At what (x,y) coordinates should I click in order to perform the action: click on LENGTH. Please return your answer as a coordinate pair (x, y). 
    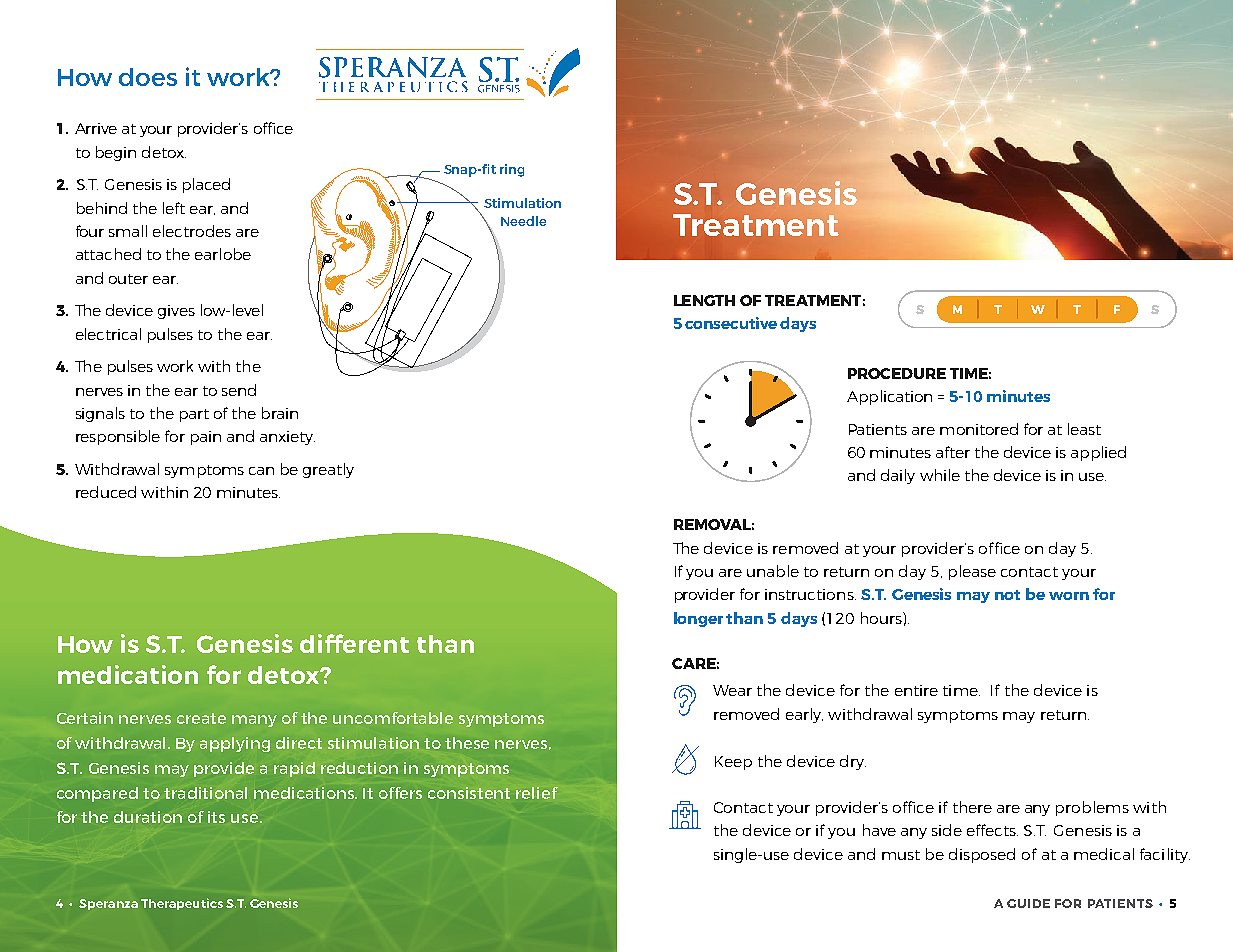
    Looking at the image, I should click on (704, 300).
